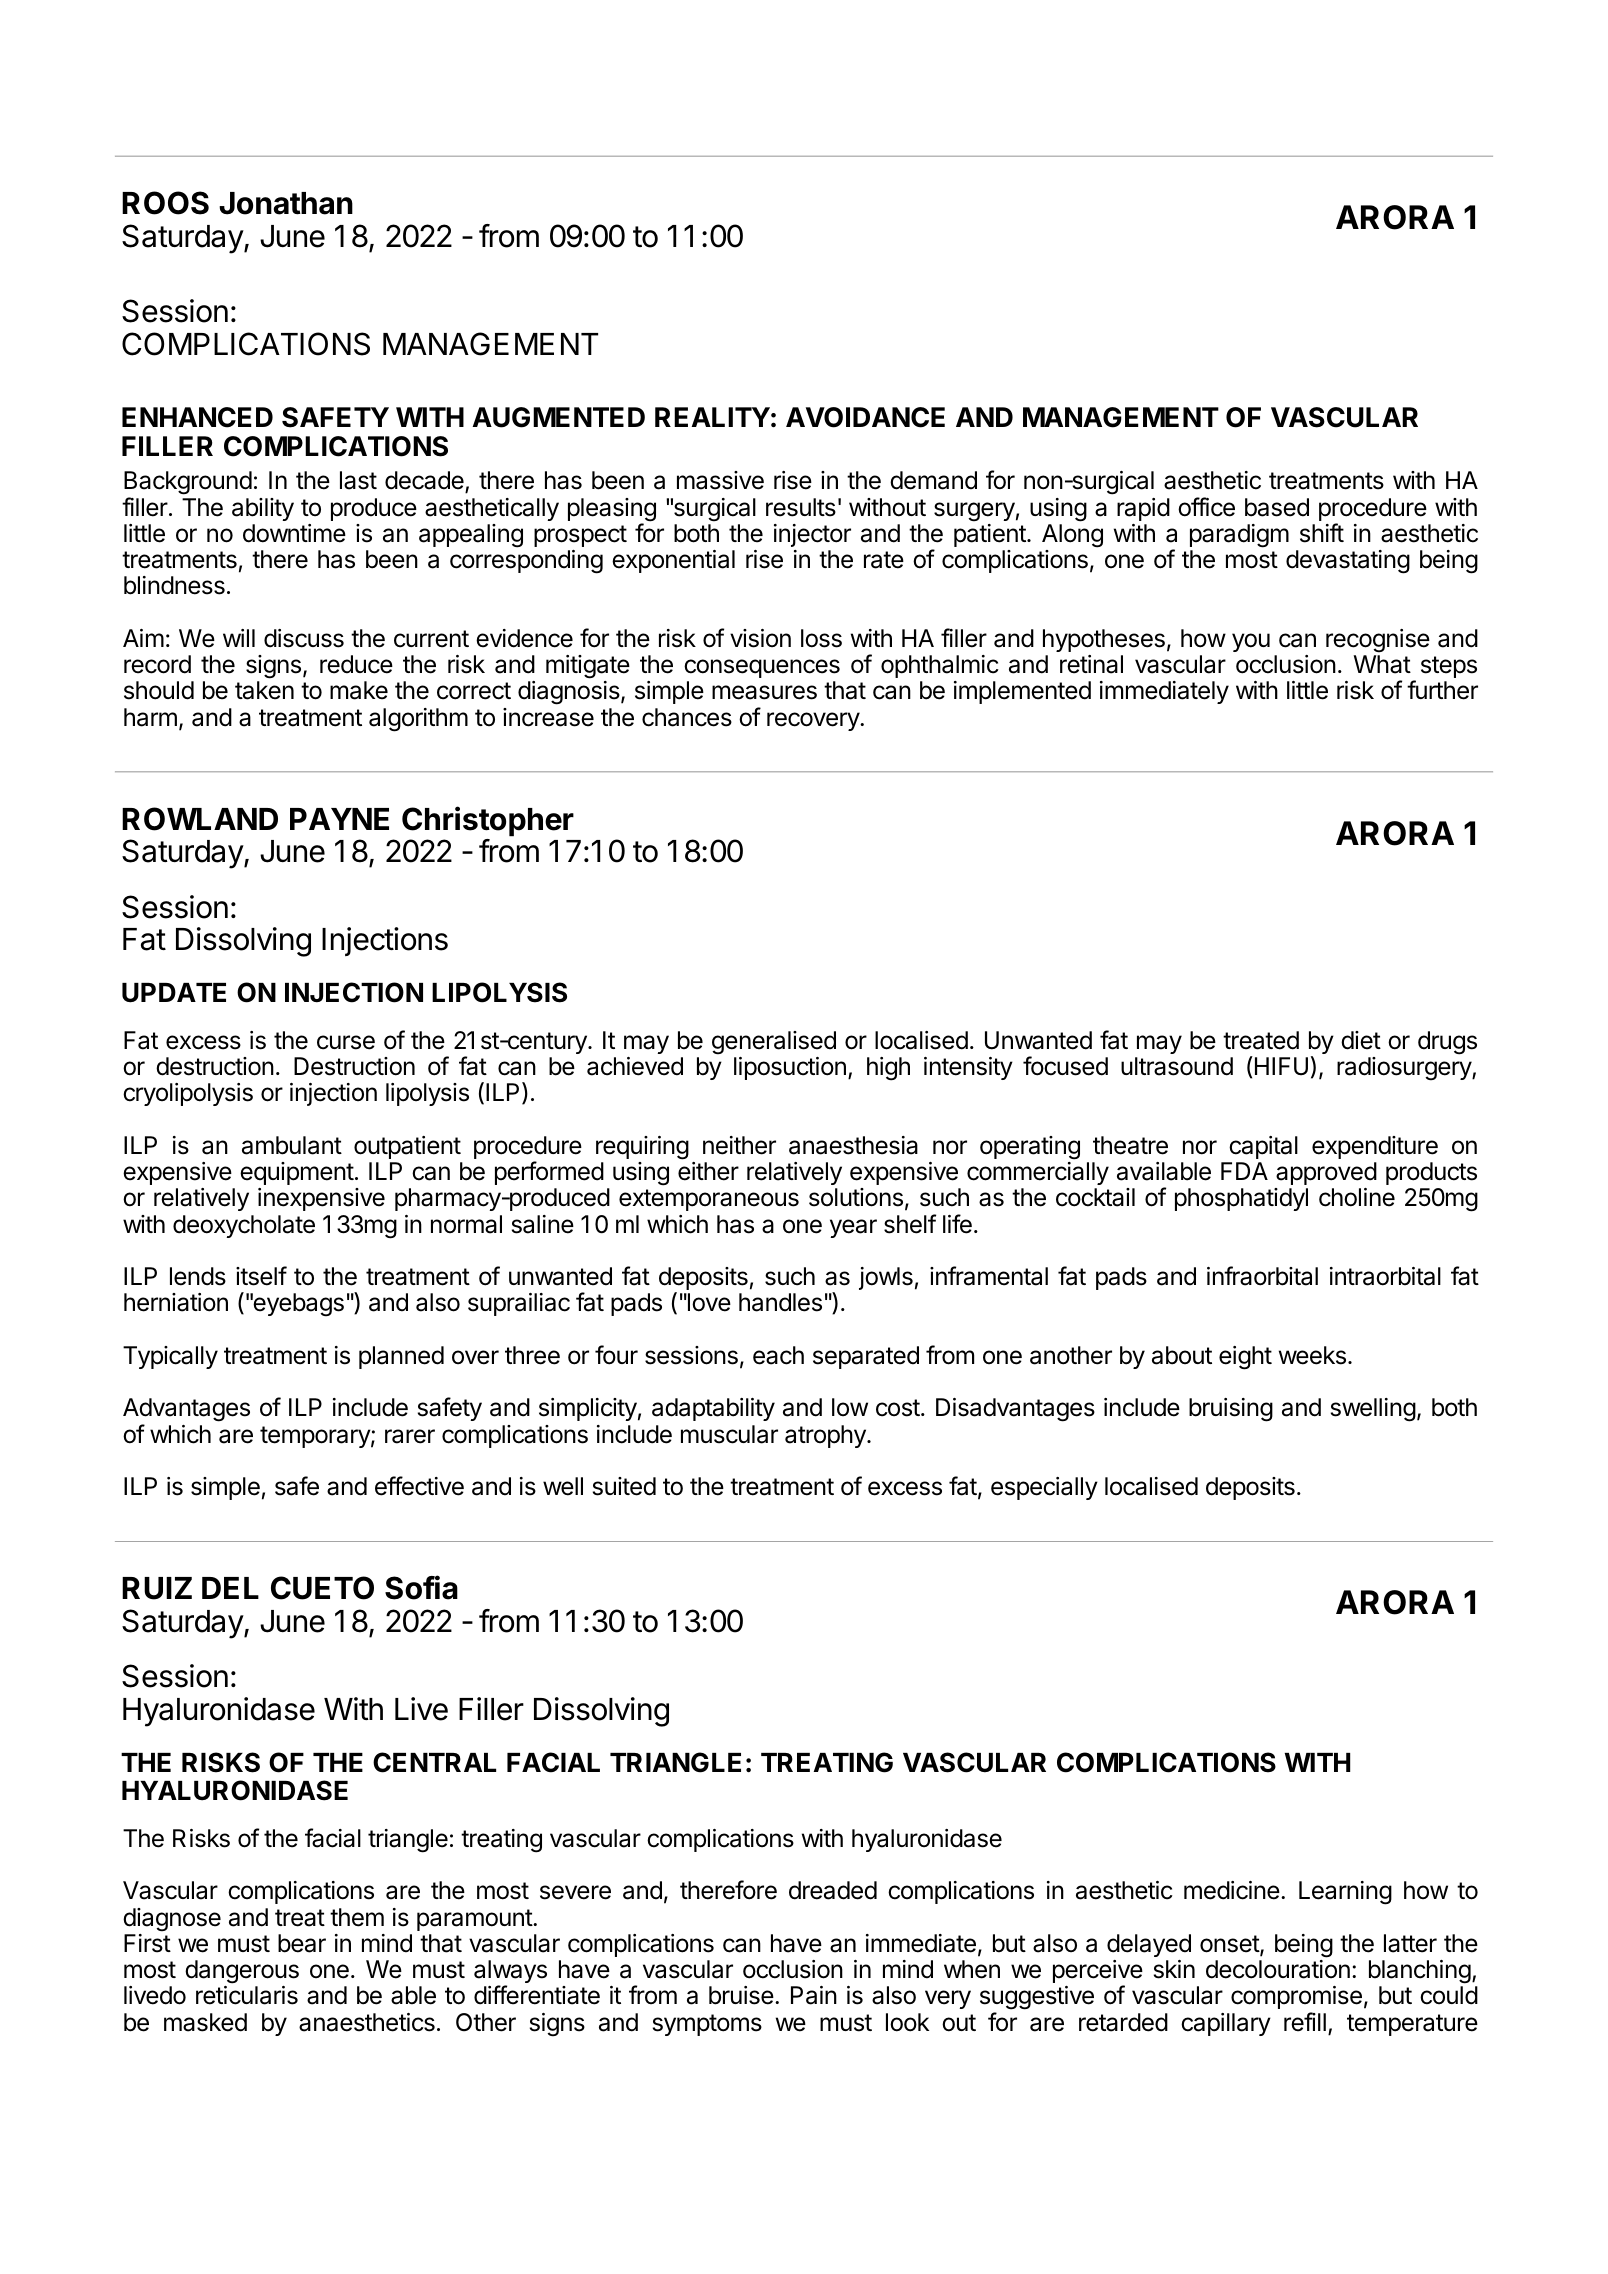 The height and width of the document is (2274, 1608). What do you see at coordinates (814, 1995) in the document?
I see `Pain` at bounding box center [814, 1995].
